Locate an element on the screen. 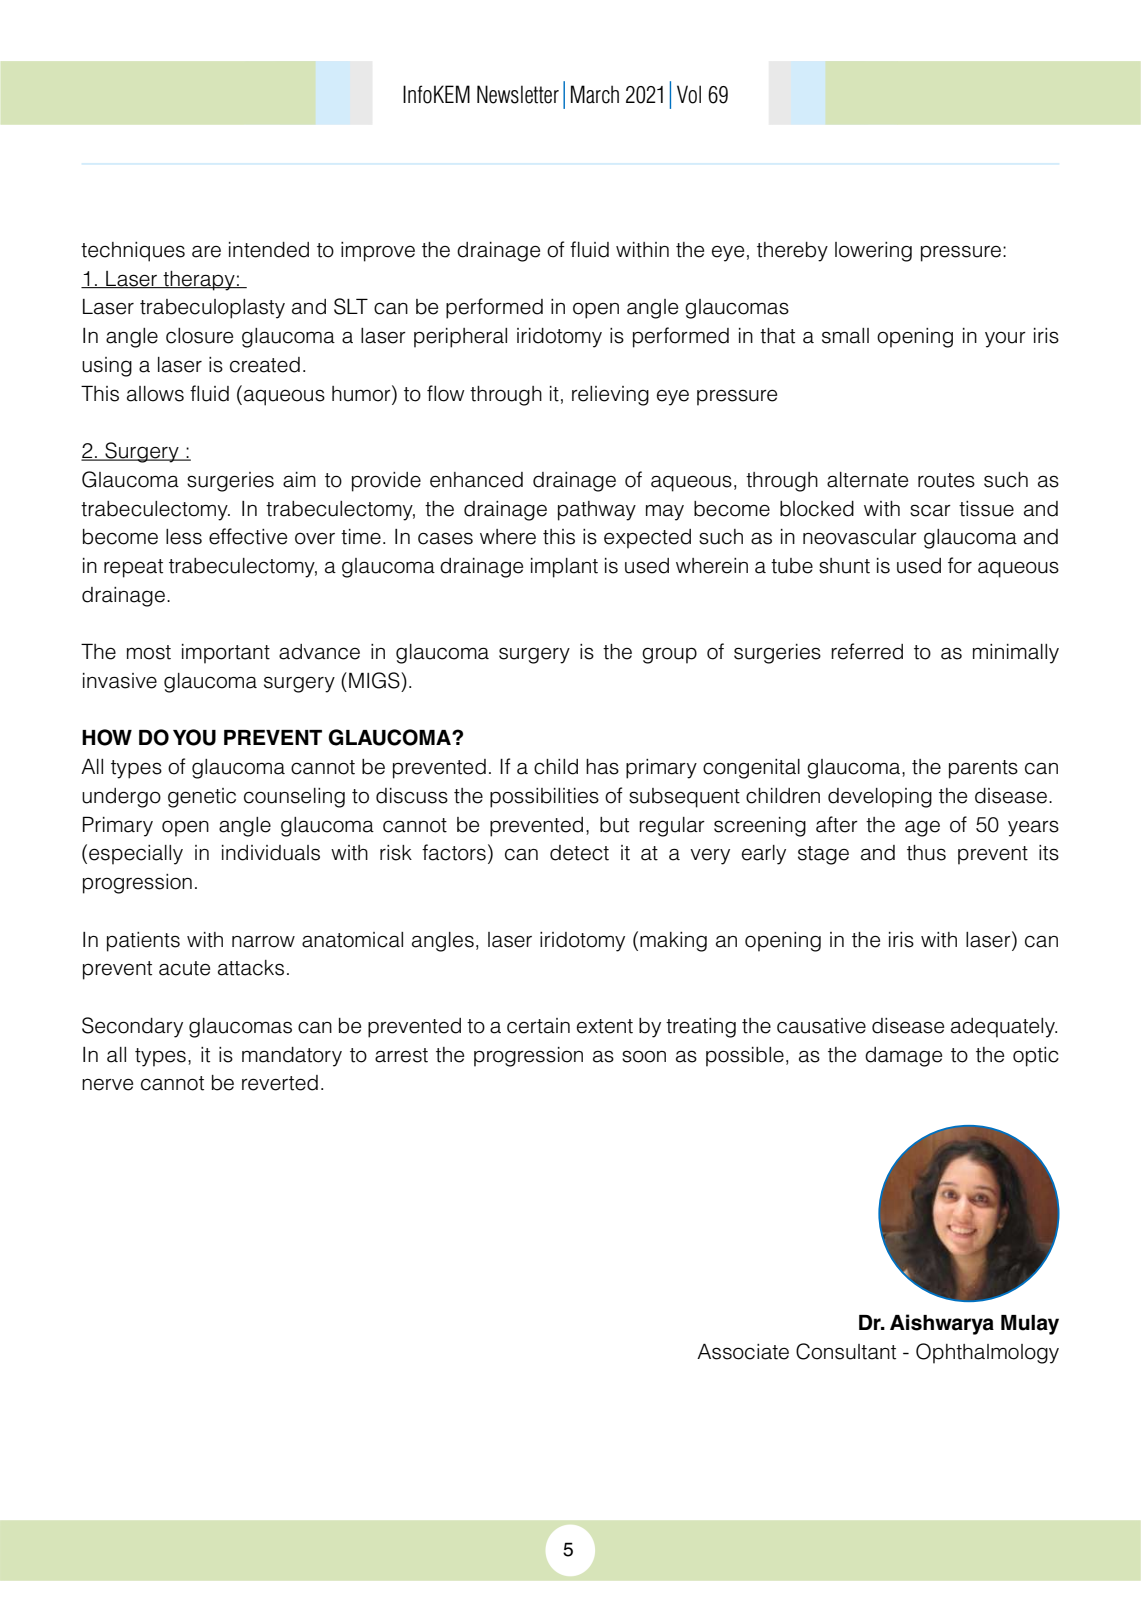 This screenshot has width=1141, height=1613. reverted is located at coordinates (280, 1083).
